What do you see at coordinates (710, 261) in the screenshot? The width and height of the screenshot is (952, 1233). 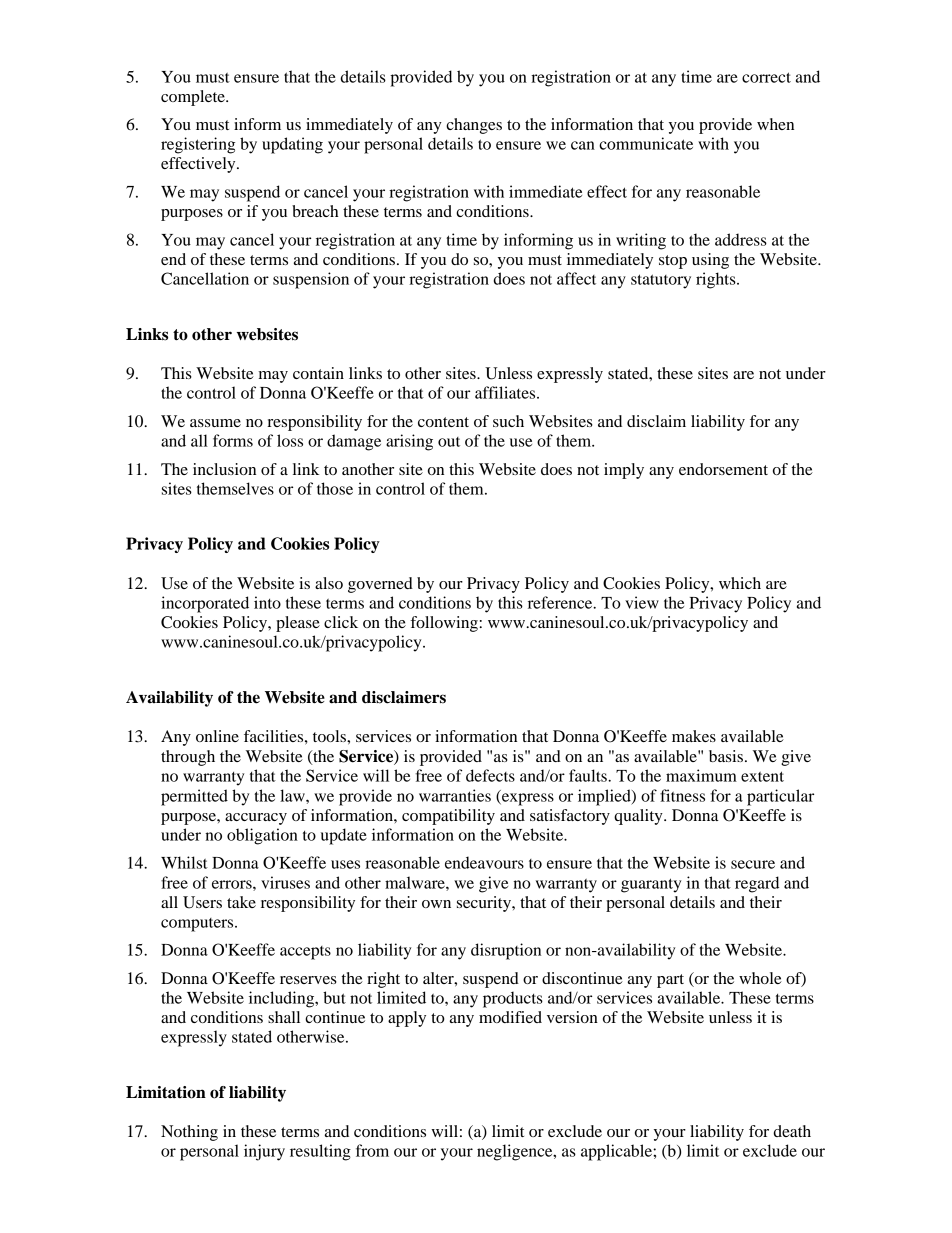 I see `using` at bounding box center [710, 261].
